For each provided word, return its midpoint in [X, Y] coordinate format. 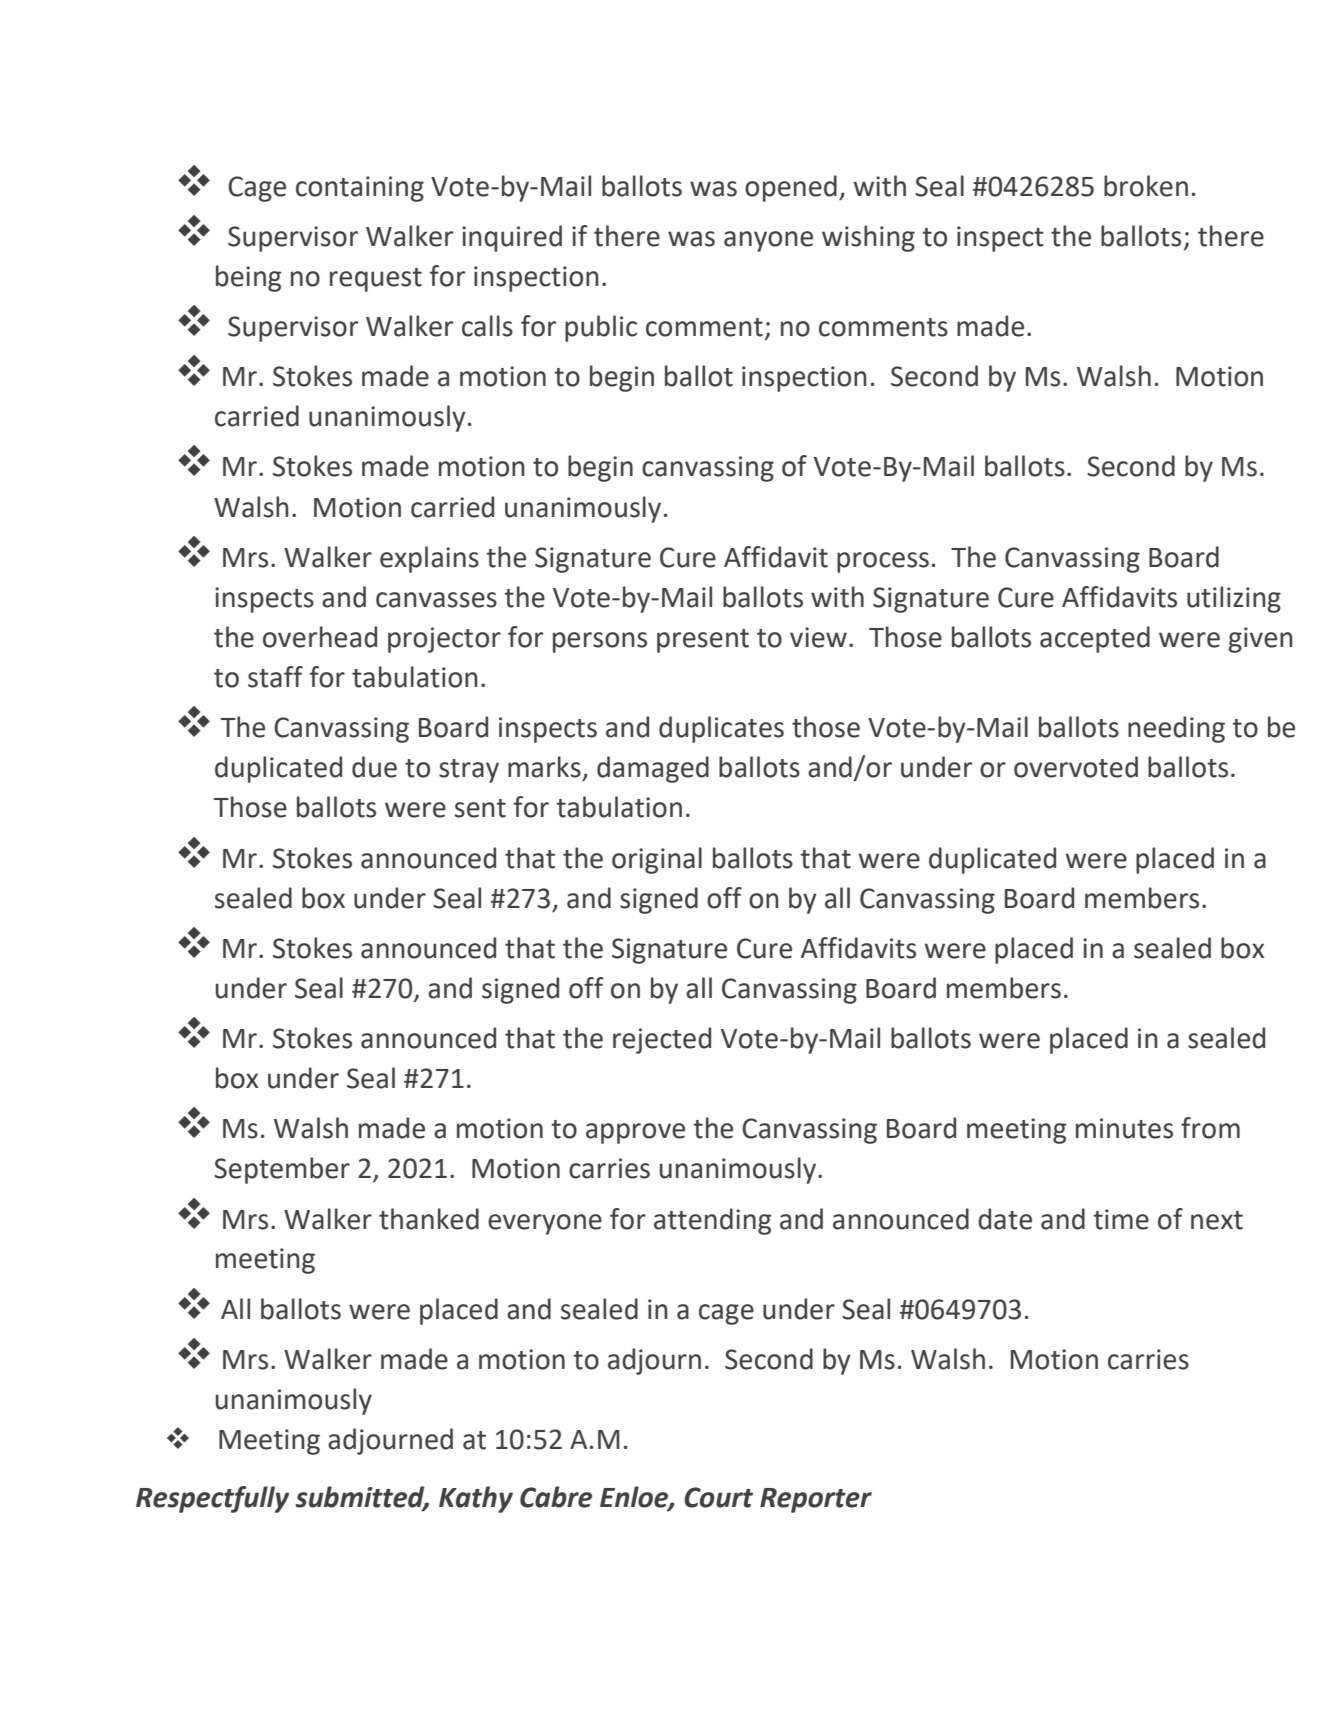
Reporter [816, 1500]
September [282, 1170]
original [657, 860]
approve [635, 1133]
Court [718, 1497]
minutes [1124, 1128]
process [883, 562]
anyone [768, 241]
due [374, 767]
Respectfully [213, 1499]
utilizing [1234, 599]
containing [360, 189]
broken [1146, 186]
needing [1176, 729]
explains [429, 559]
